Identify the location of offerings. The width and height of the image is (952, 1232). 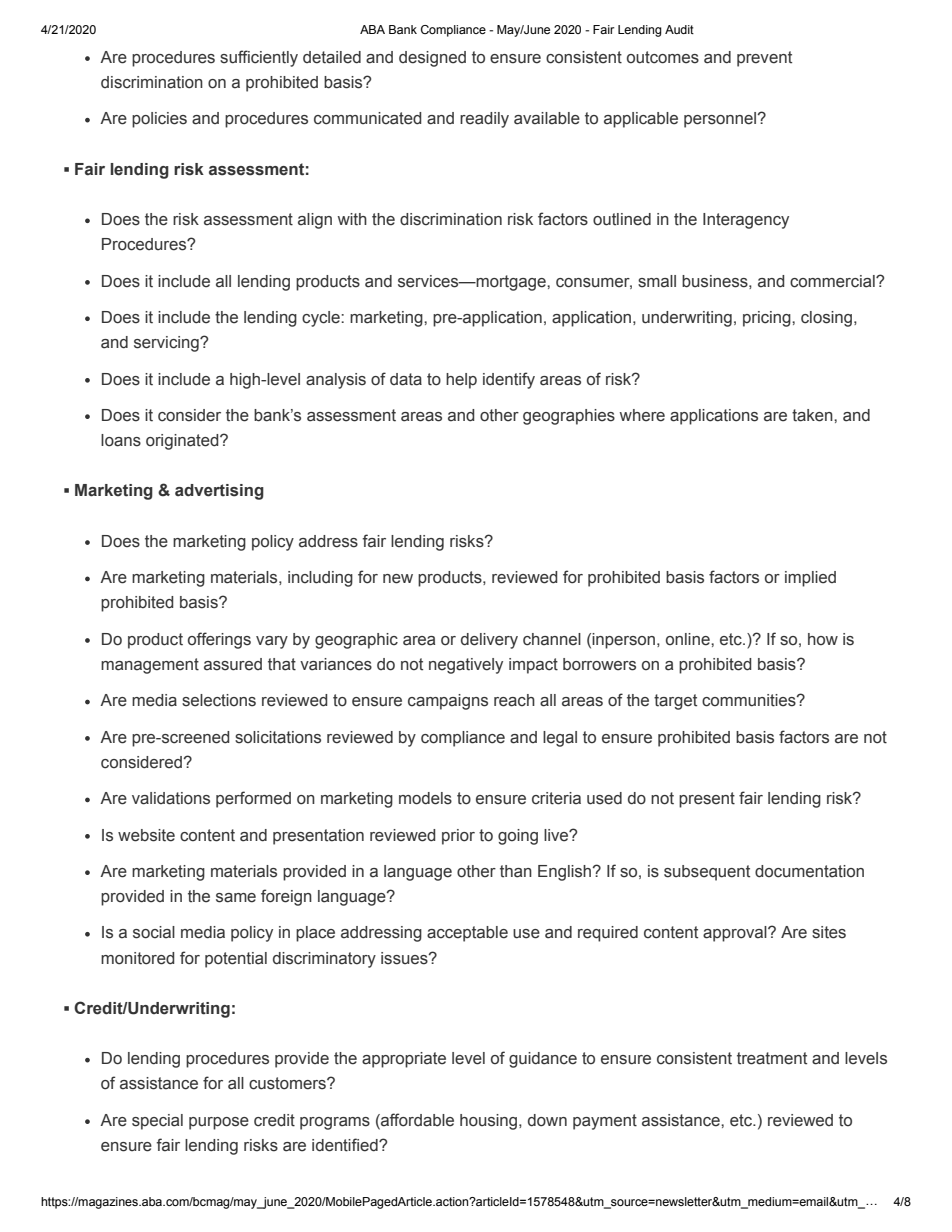
(219, 640).
